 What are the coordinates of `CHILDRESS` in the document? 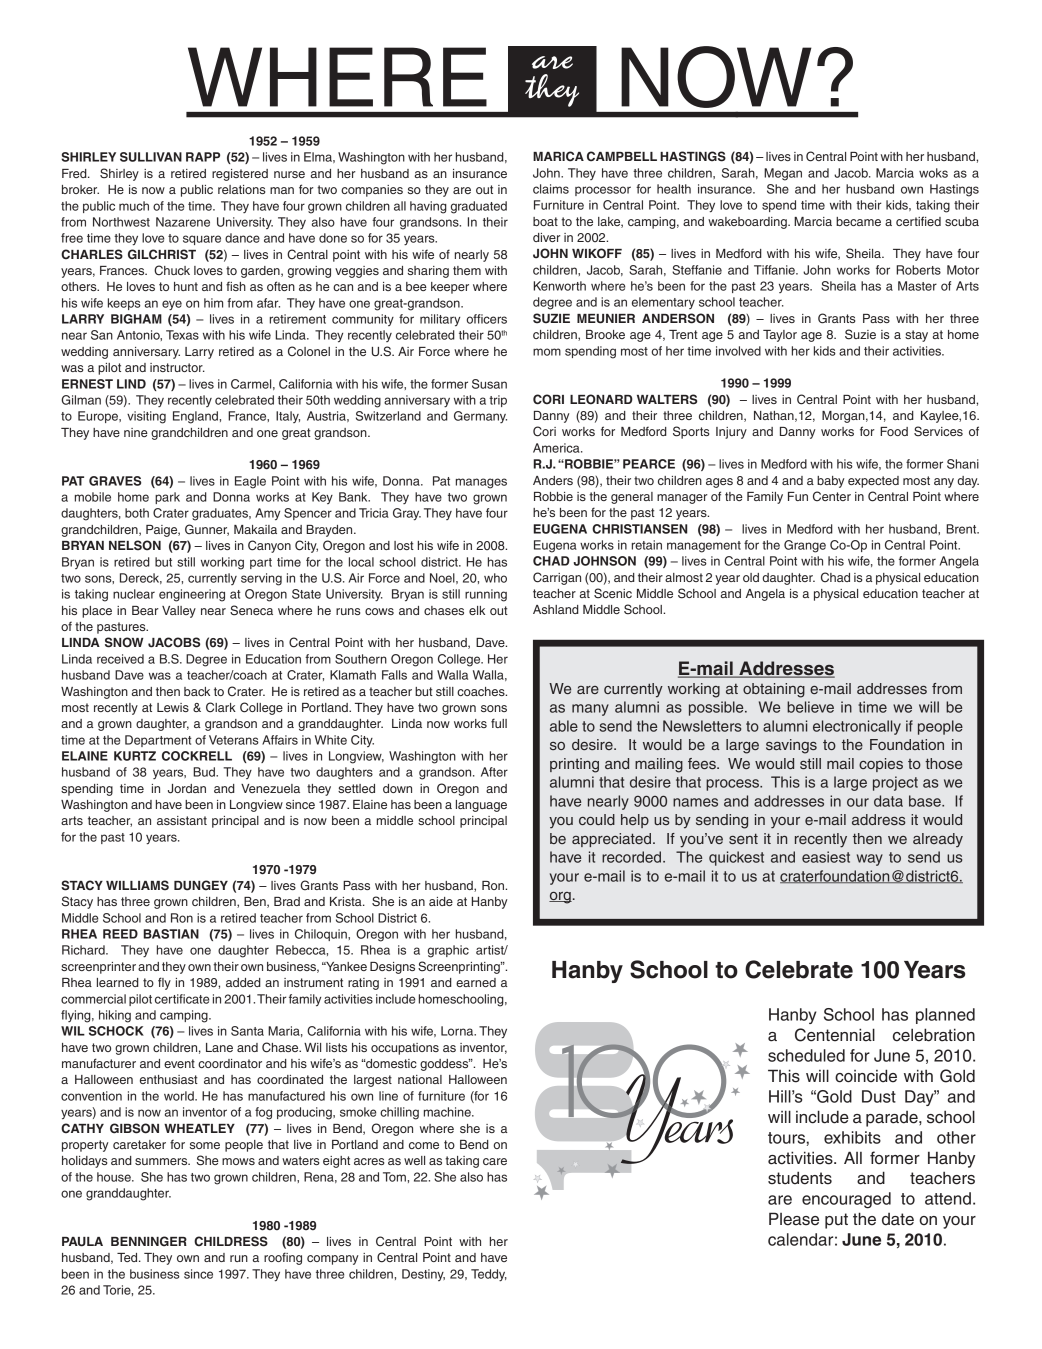 It's located at (231, 1241).
